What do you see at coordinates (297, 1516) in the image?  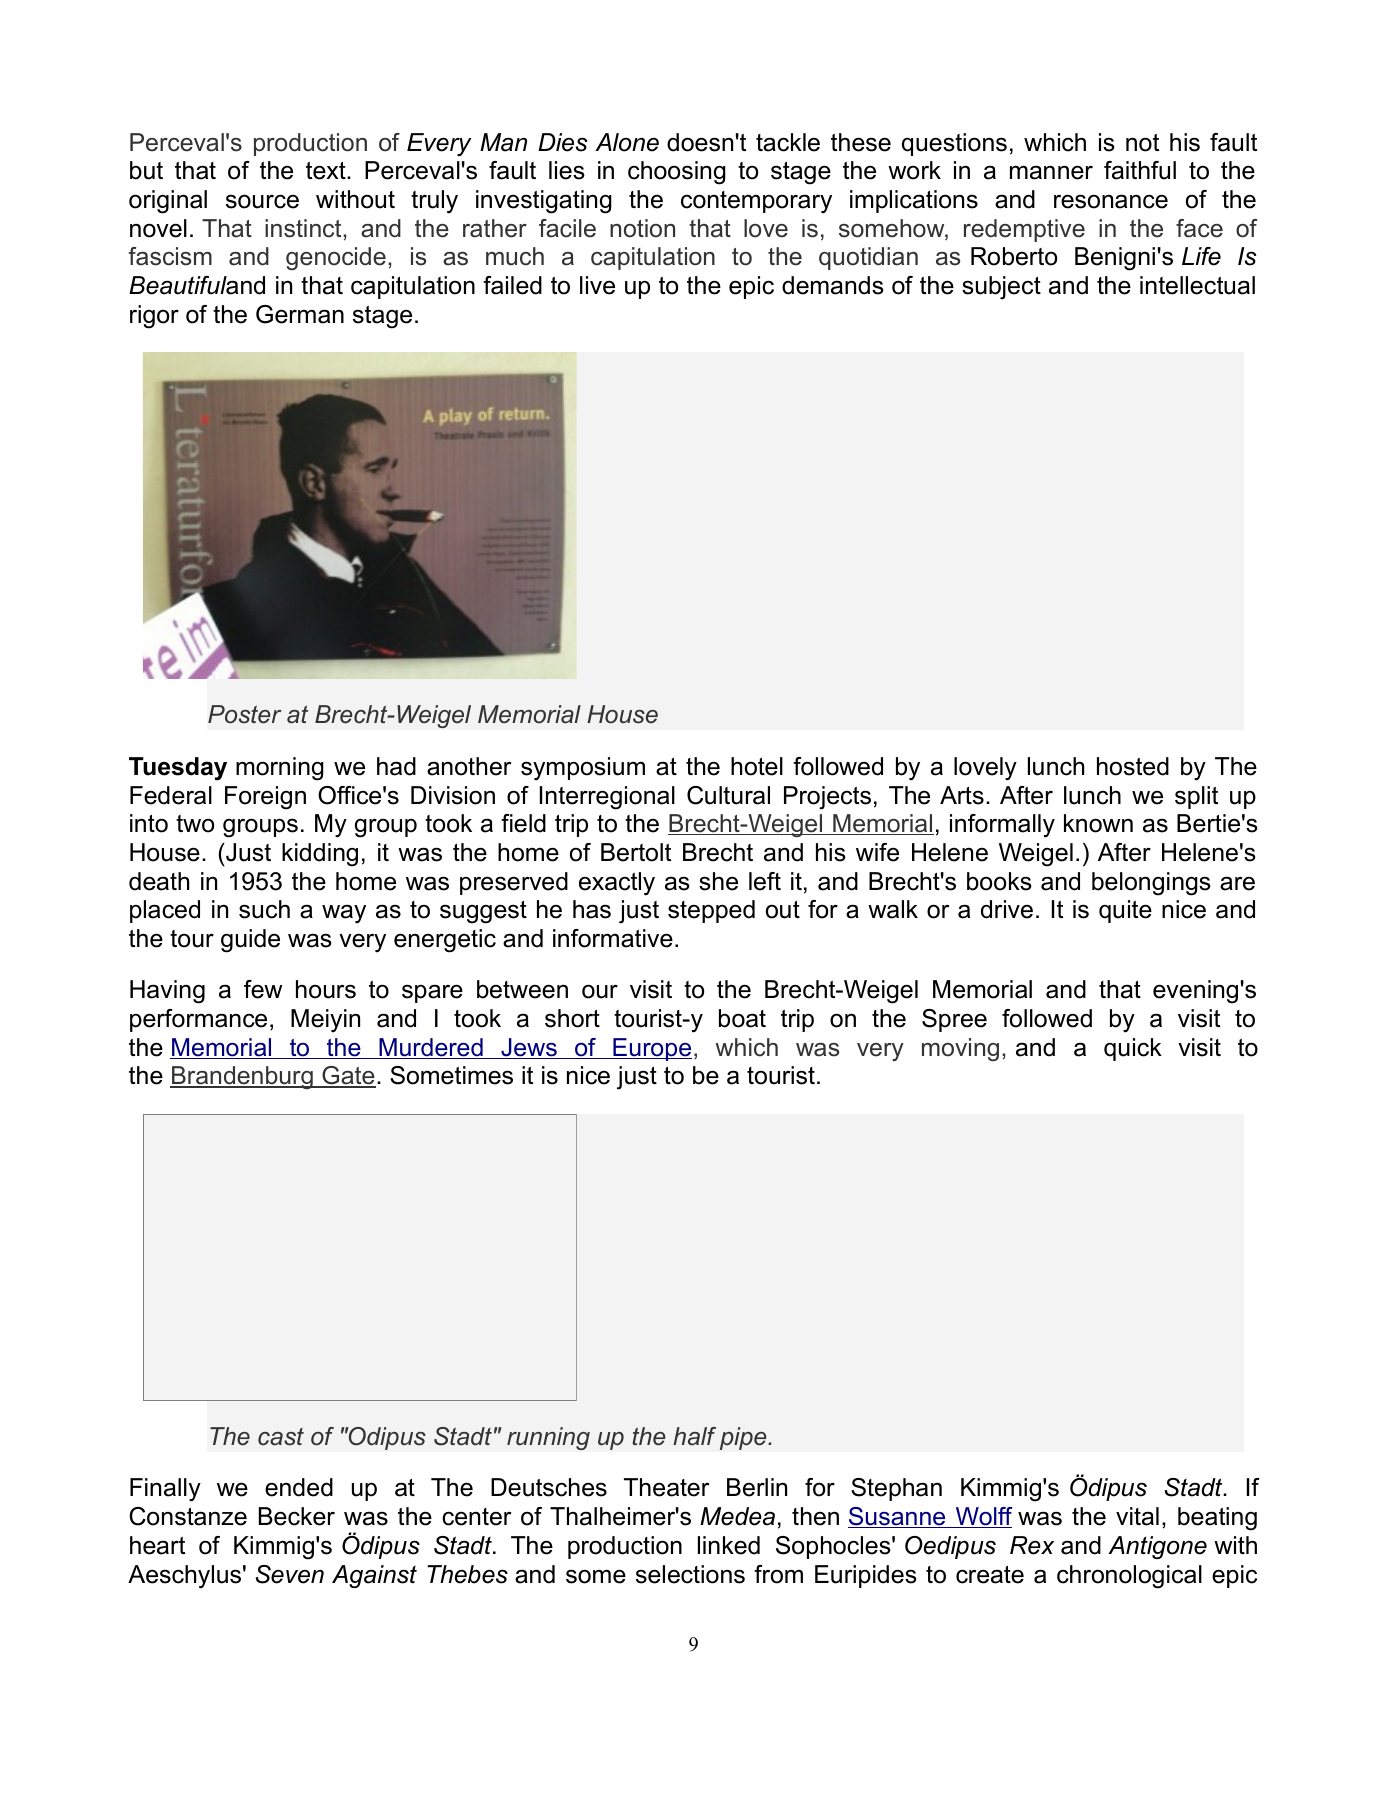 I see `Becker` at bounding box center [297, 1516].
